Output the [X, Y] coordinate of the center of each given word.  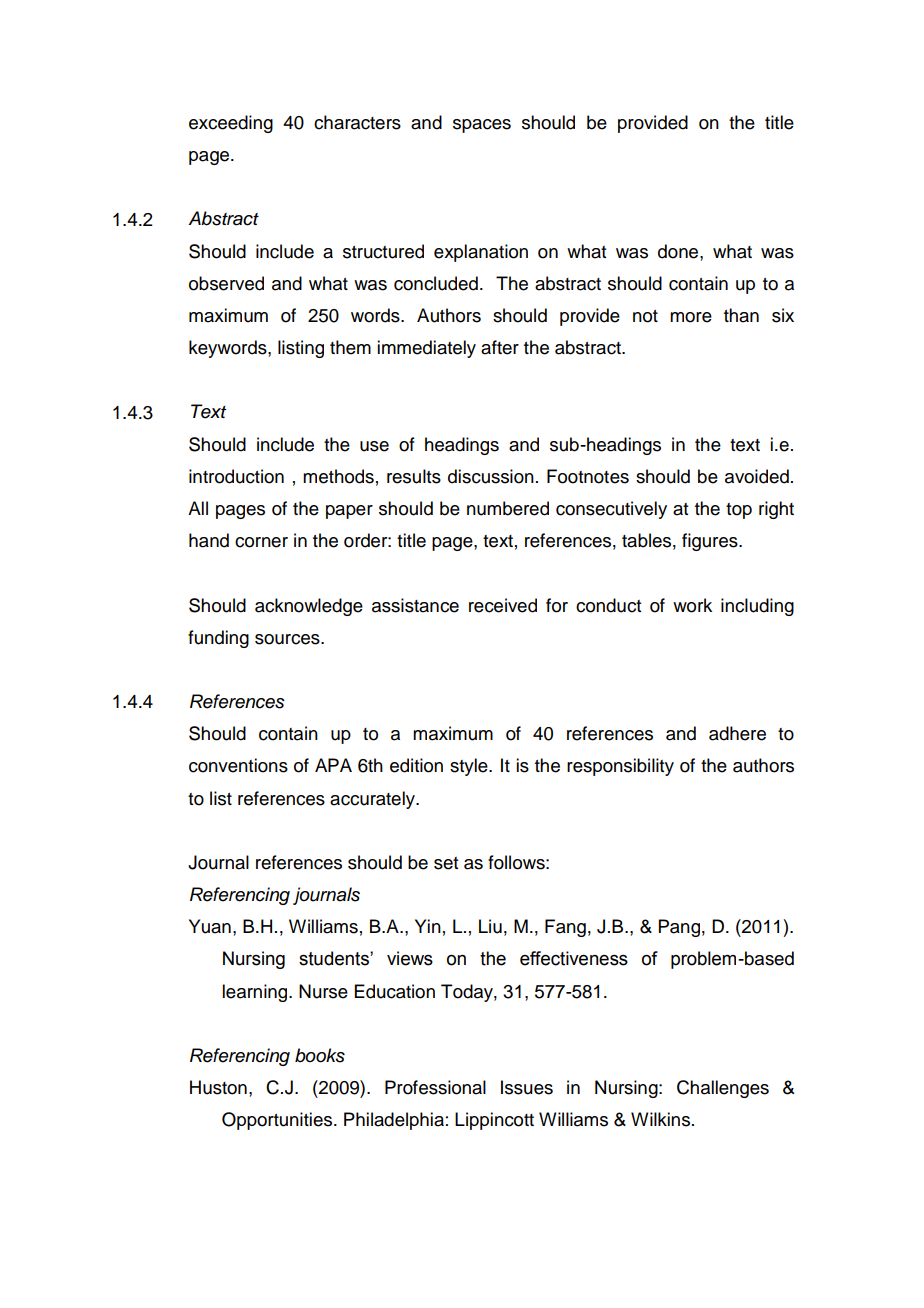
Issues [527, 1087]
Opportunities [278, 1121]
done [679, 251]
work [692, 605]
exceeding [231, 124]
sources [288, 639]
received [503, 605]
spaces [482, 126]
